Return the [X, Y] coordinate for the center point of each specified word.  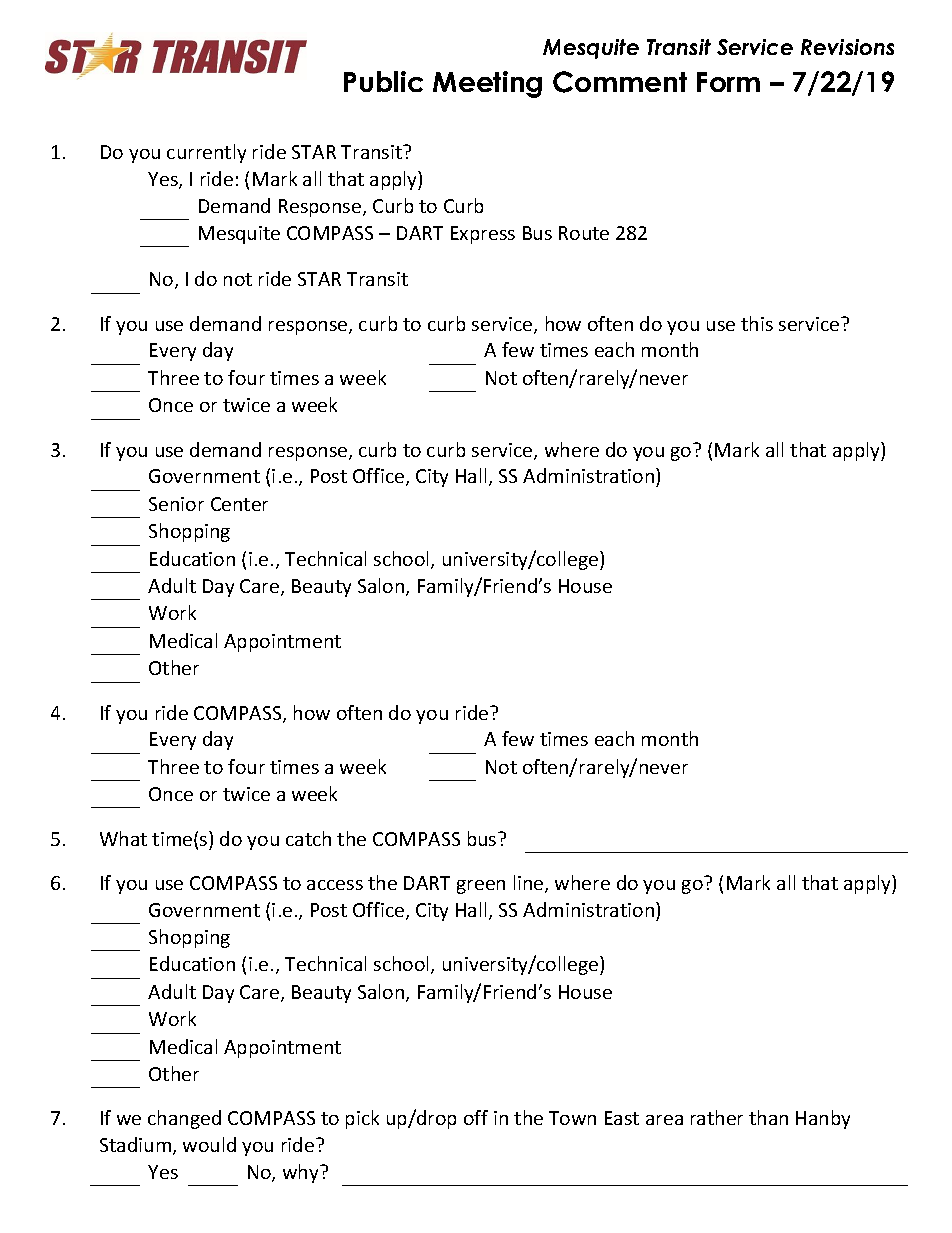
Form [728, 82]
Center [239, 504]
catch [308, 838]
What [123, 838]
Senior [176, 504]
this [757, 323]
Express [483, 235]
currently [206, 153]
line [530, 884]
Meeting [487, 84]
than [768, 1117]
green [481, 887]
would [209, 1144]
